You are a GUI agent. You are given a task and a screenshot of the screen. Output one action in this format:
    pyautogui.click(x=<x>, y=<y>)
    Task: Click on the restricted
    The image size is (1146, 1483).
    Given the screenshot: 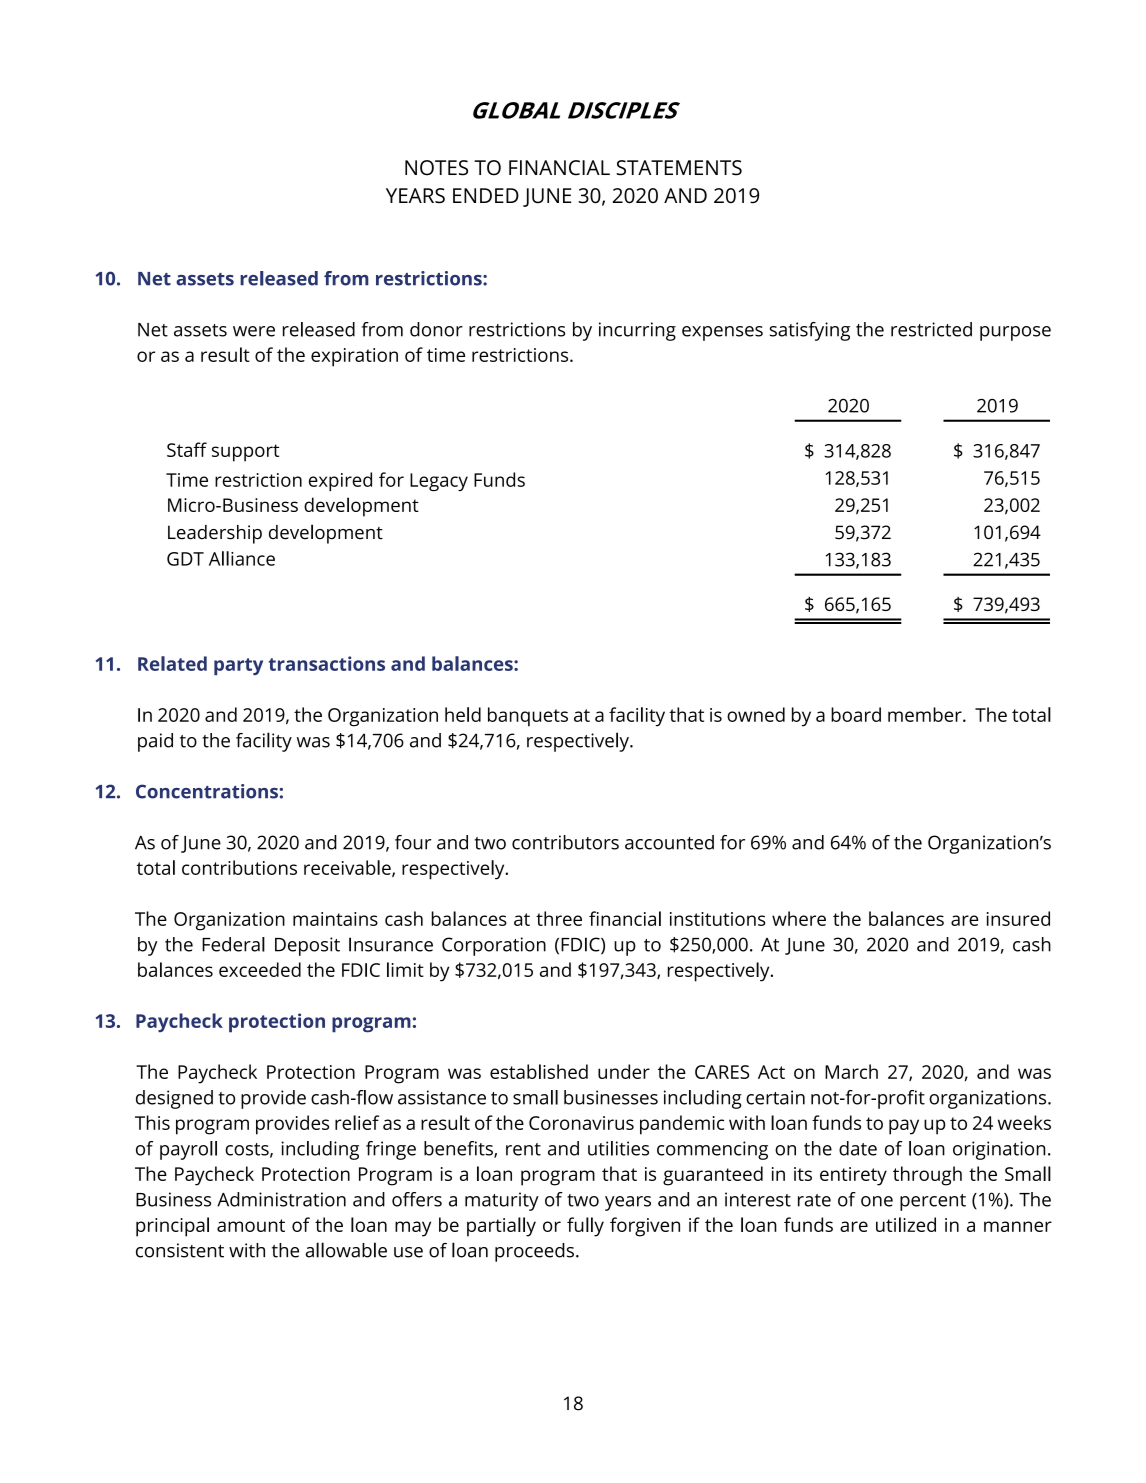 What is the action you would take?
    pyautogui.click(x=931, y=329)
